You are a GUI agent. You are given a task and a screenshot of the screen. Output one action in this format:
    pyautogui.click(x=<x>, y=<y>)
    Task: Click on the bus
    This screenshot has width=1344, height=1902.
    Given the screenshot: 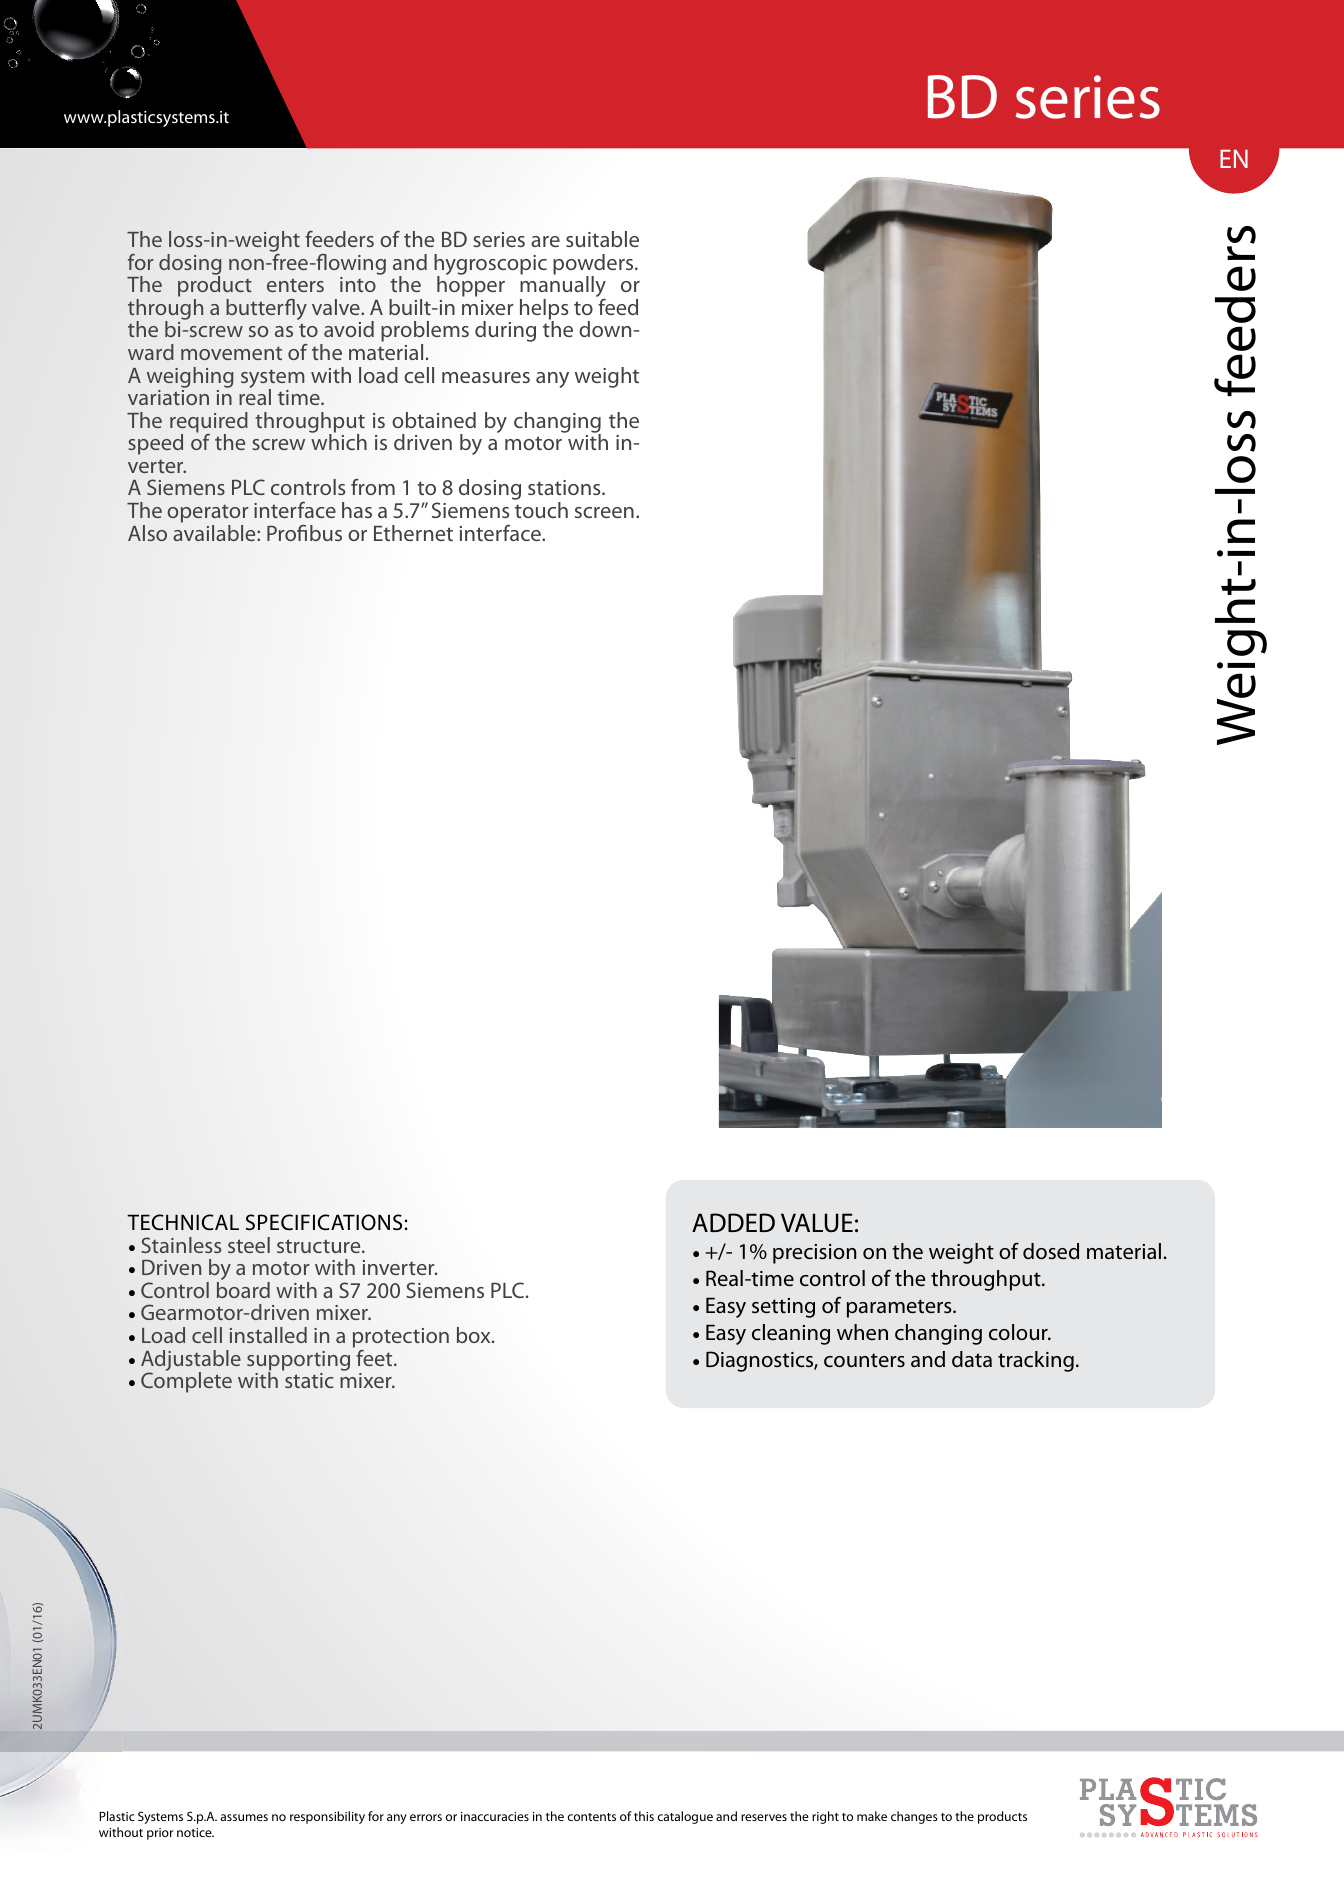 What is the action you would take?
    pyautogui.click(x=326, y=533)
